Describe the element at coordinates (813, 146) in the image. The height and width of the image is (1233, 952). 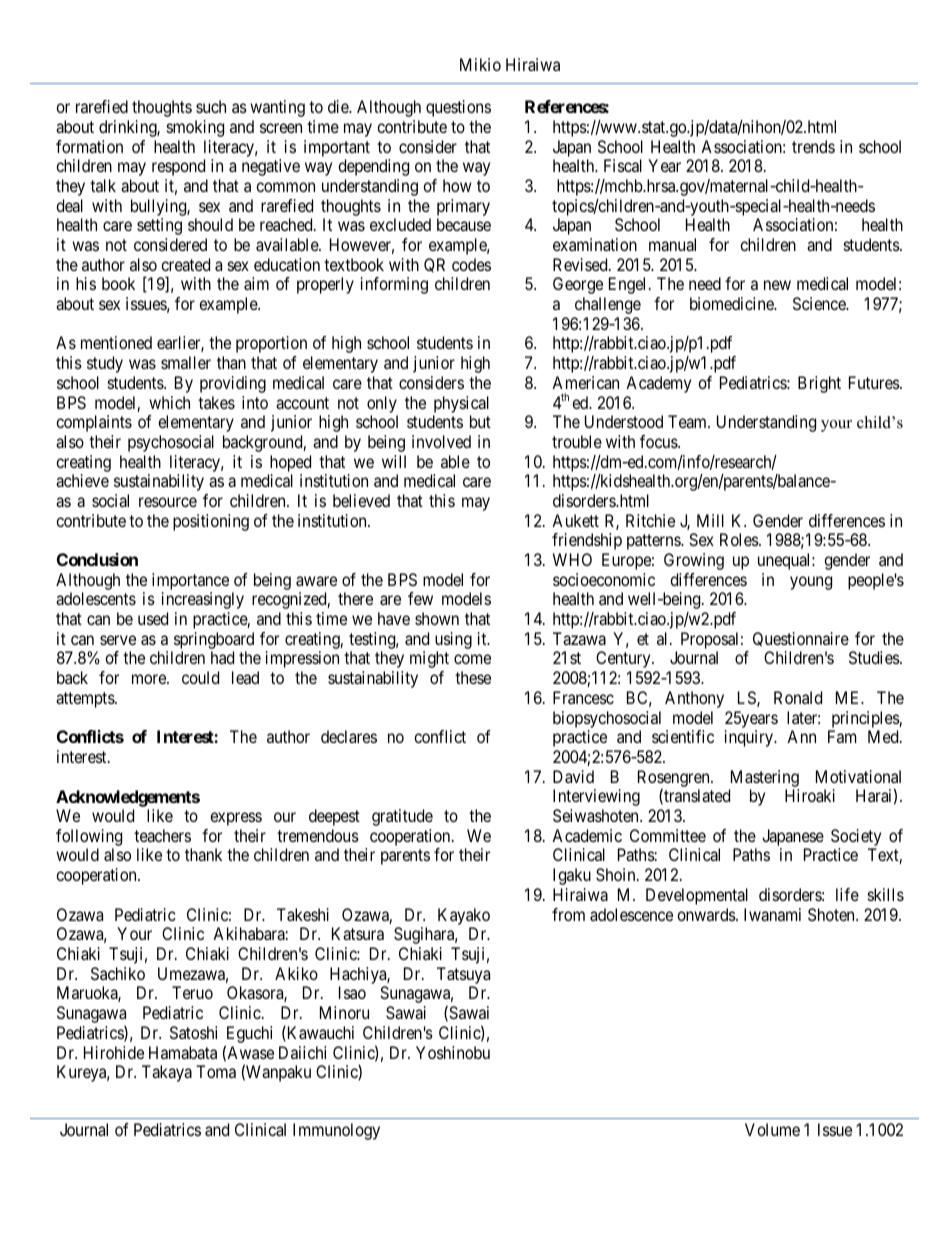
I see `trends` at that location.
